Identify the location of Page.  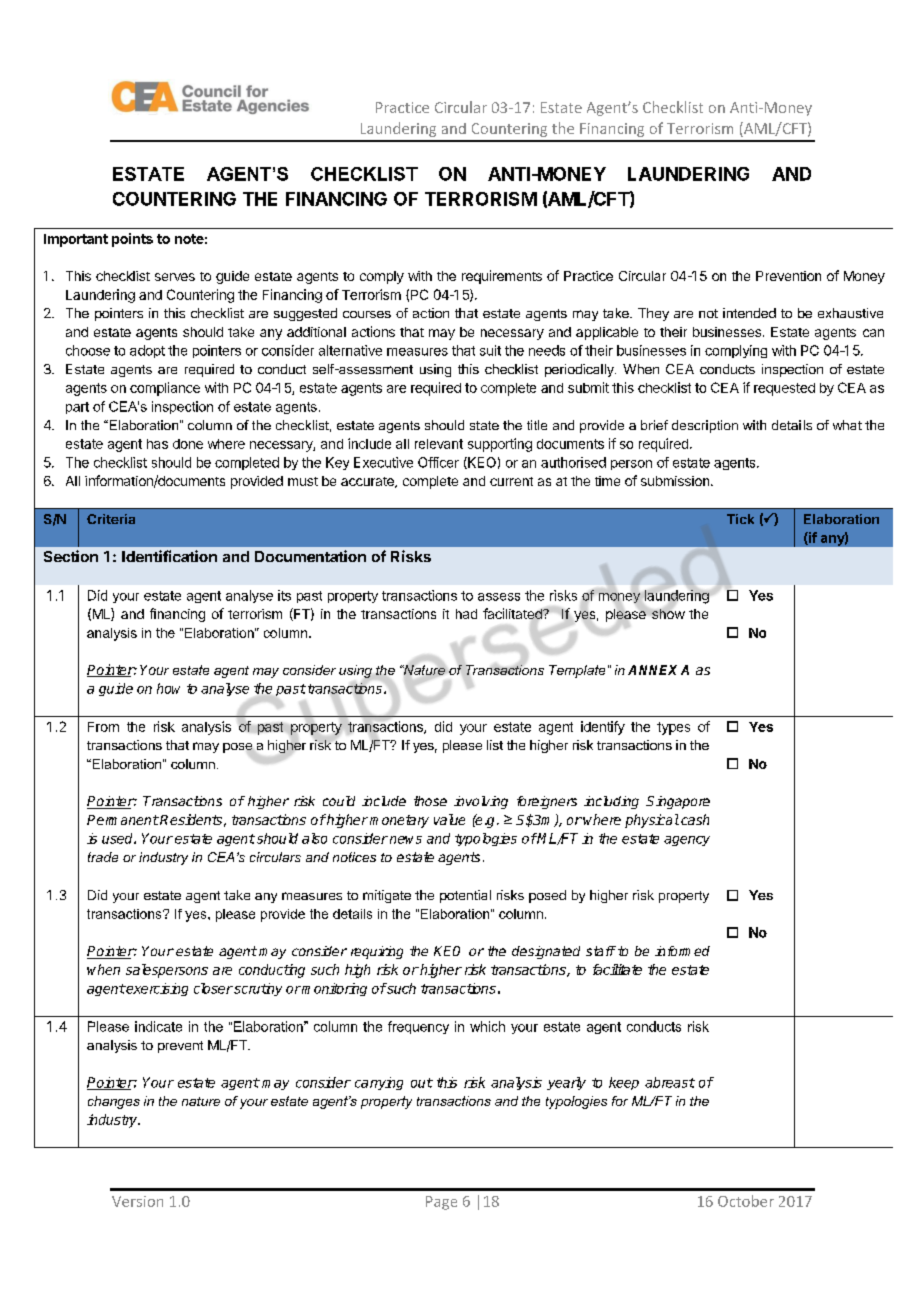
(441, 1203).
